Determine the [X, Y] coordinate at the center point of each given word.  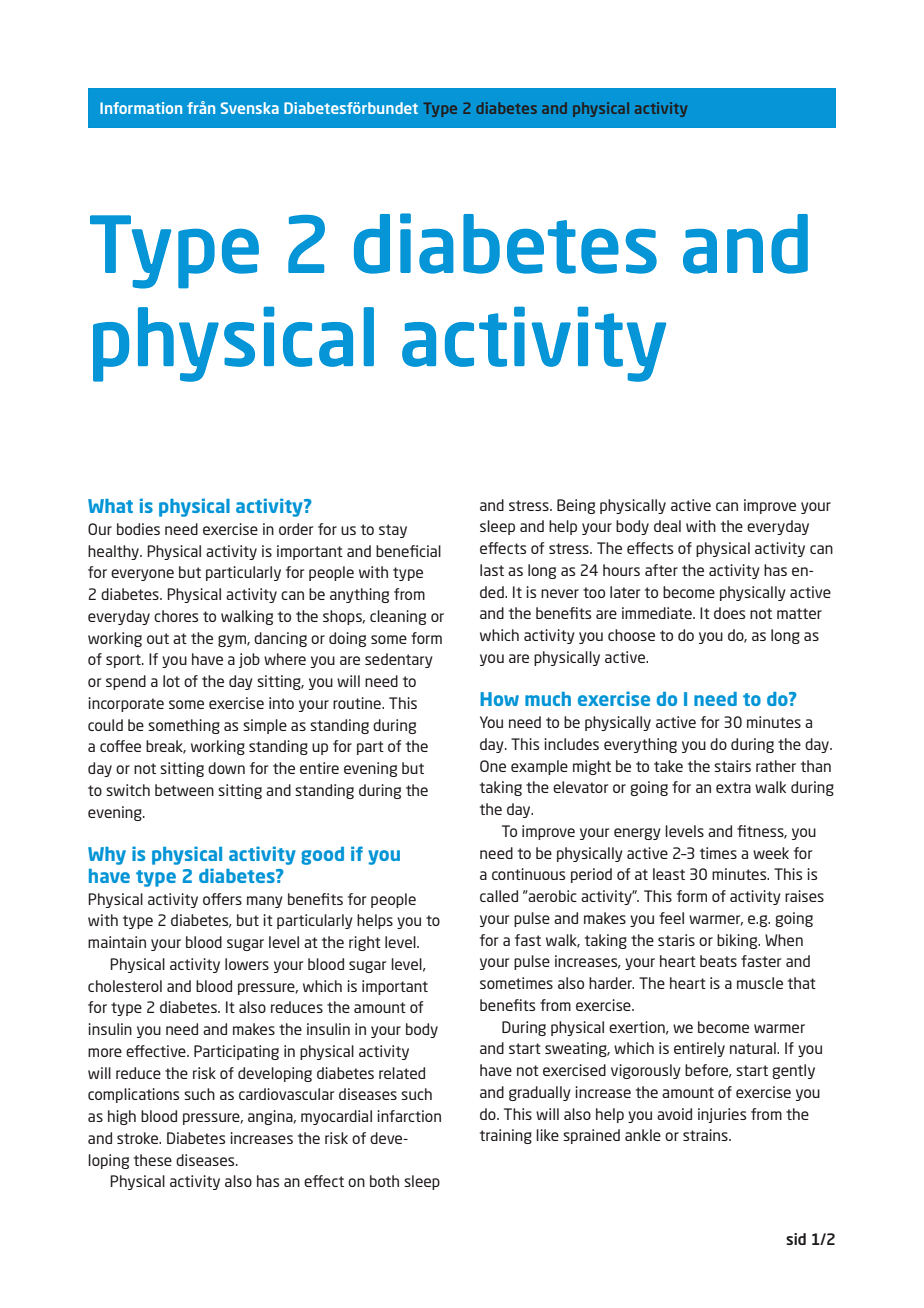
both [384, 1181]
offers [222, 899]
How [499, 699]
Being [576, 506]
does [729, 613]
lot [171, 681]
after [661, 570]
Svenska [250, 108]
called [499, 896]
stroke [139, 1138]
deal [667, 526]
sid [796, 1239]
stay [393, 531]
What [110, 506]
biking [738, 941]
